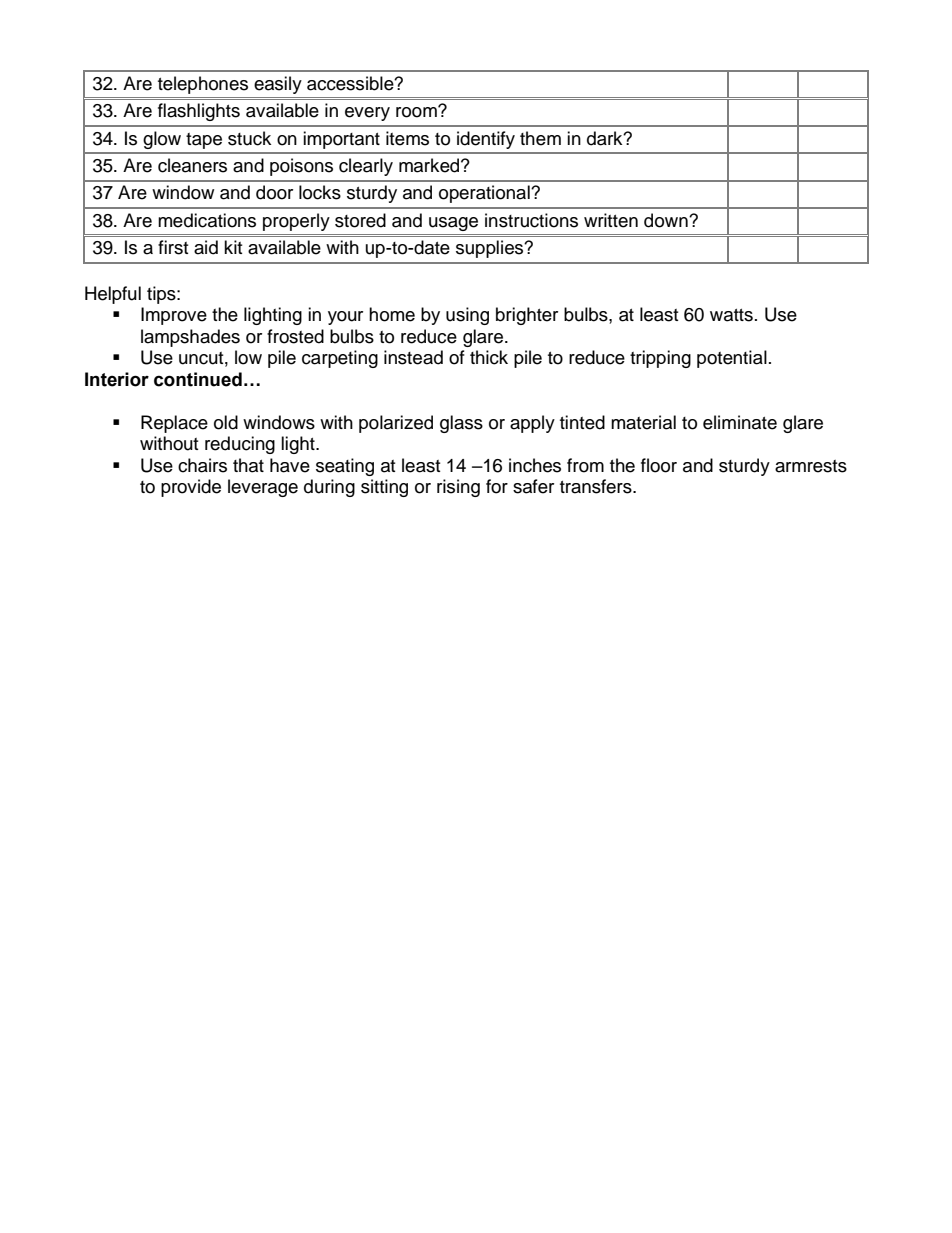  What do you see at coordinates (207, 220) in the screenshot?
I see `medications` at bounding box center [207, 220].
